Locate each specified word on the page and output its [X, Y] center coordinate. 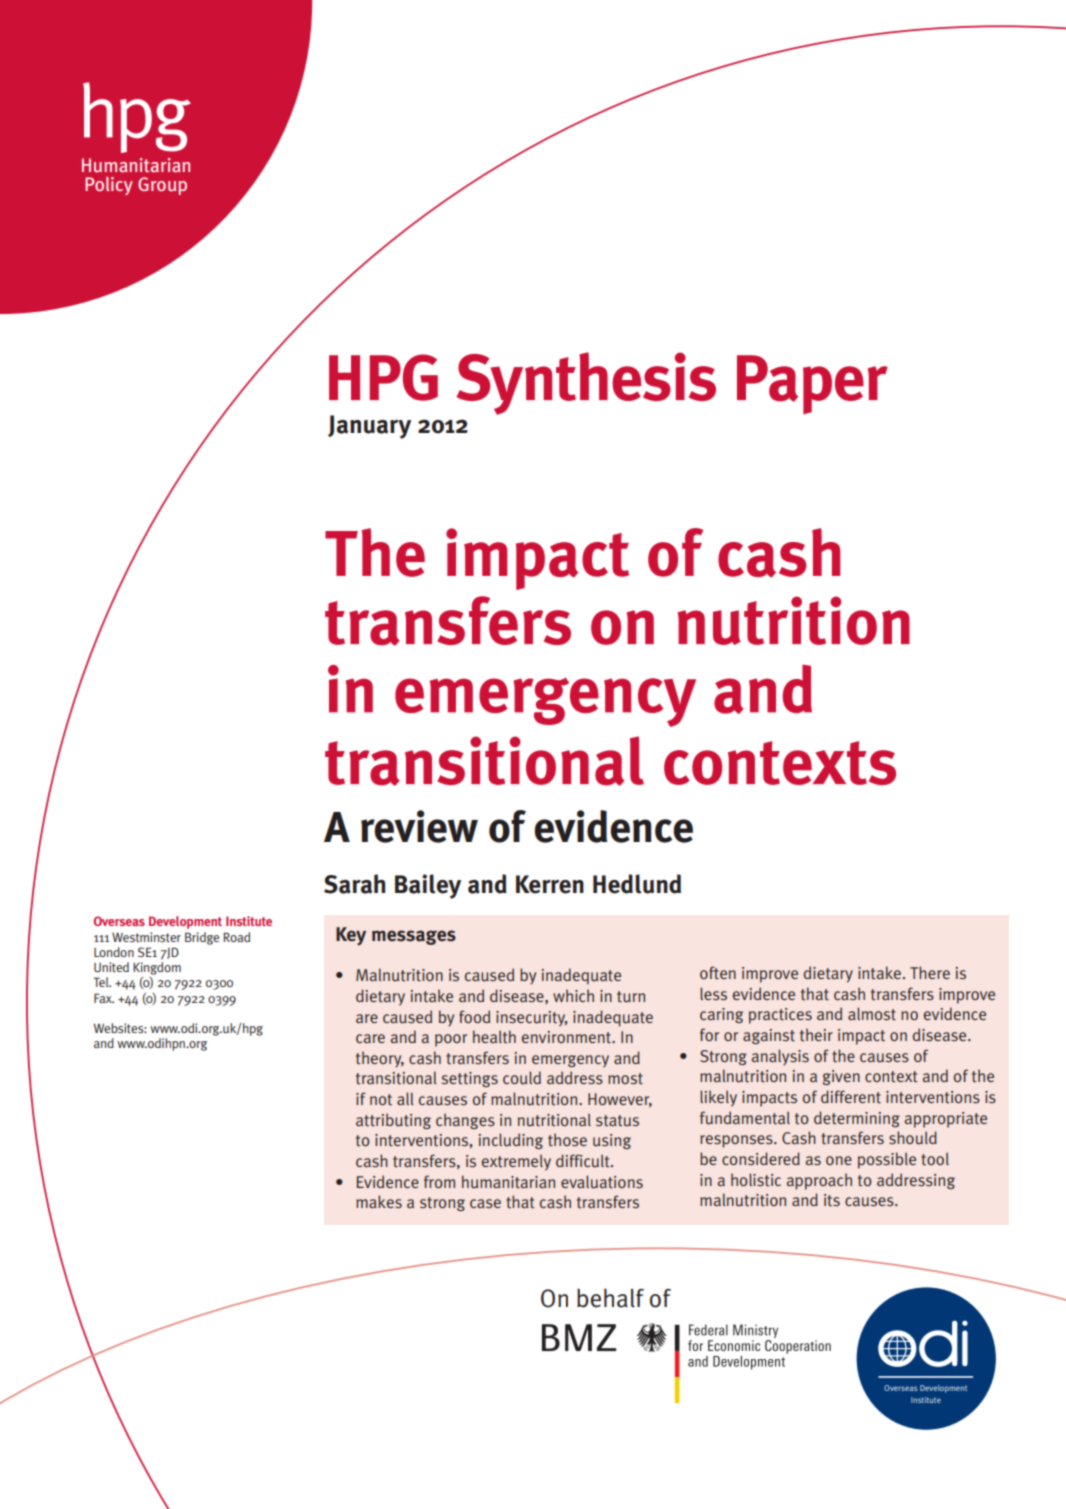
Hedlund [637, 884]
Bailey [428, 886]
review [419, 826]
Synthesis [586, 383]
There [930, 972]
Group [162, 186]
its [832, 1200]
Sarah [354, 884]
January [369, 427]
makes [379, 1201]
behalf [610, 1298]
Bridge [202, 938]
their [816, 1035]
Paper [812, 384]
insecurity [532, 1019]
